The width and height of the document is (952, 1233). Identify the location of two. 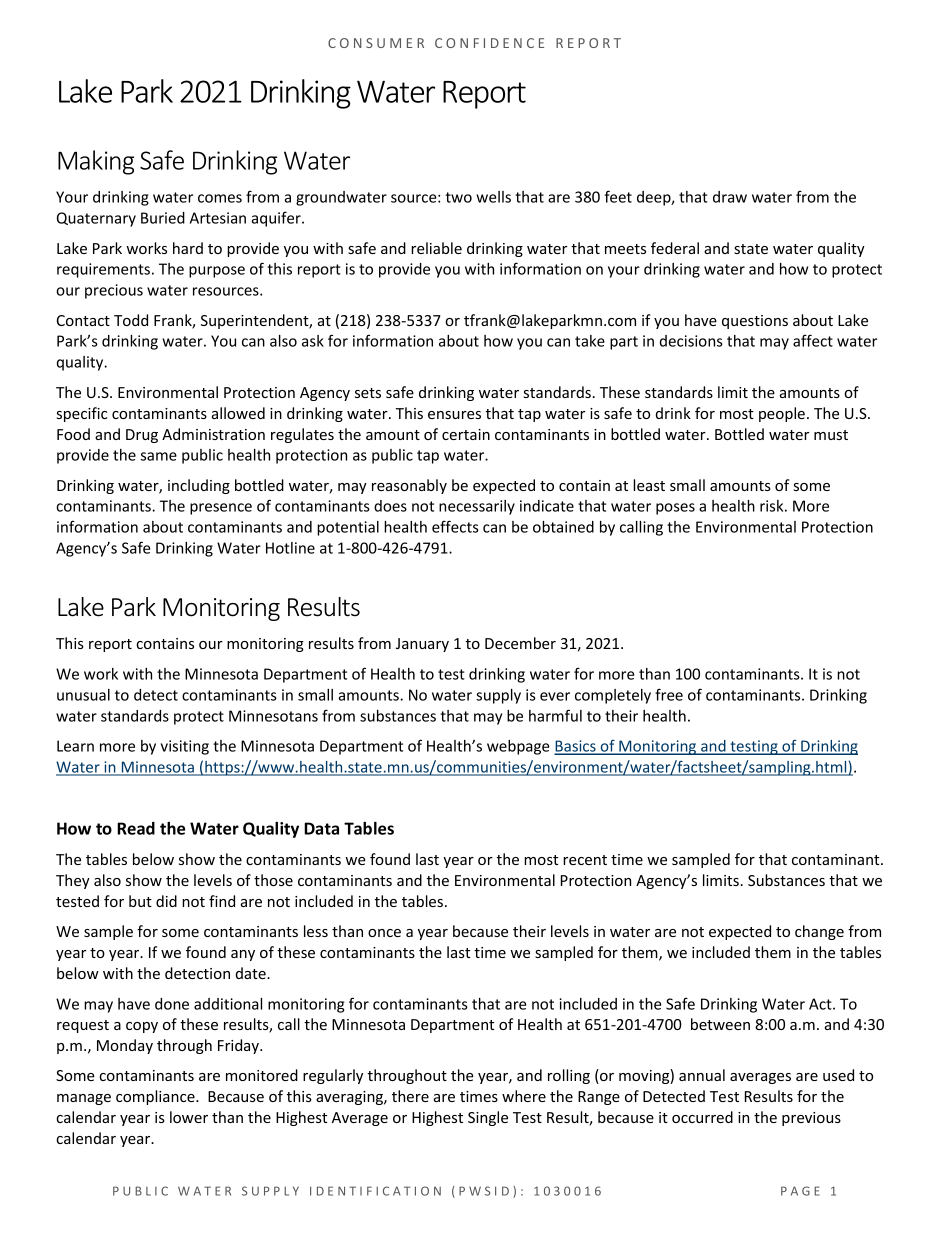
(458, 197).
